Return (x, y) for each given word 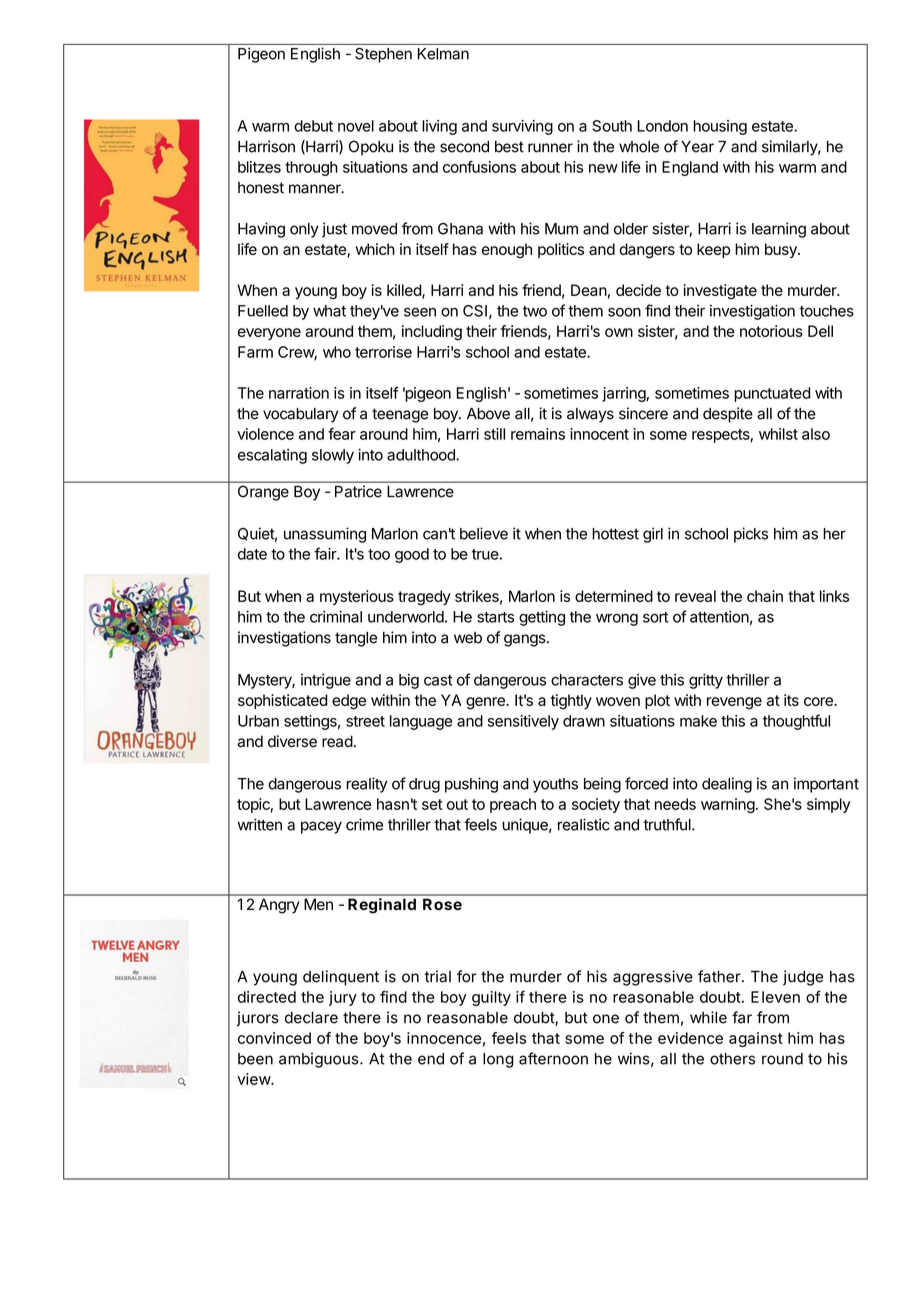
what (329, 311)
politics (561, 250)
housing (720, 127)
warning (728, 805)
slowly (333, 456)
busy (782, 250)
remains (538, 434)
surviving (522, 127)
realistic (584, 824)
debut (313, 126)
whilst (778, 434)
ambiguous (319, 1060)
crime (364, 824)
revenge (734, 703)
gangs (525, 640)
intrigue (326, 681)
